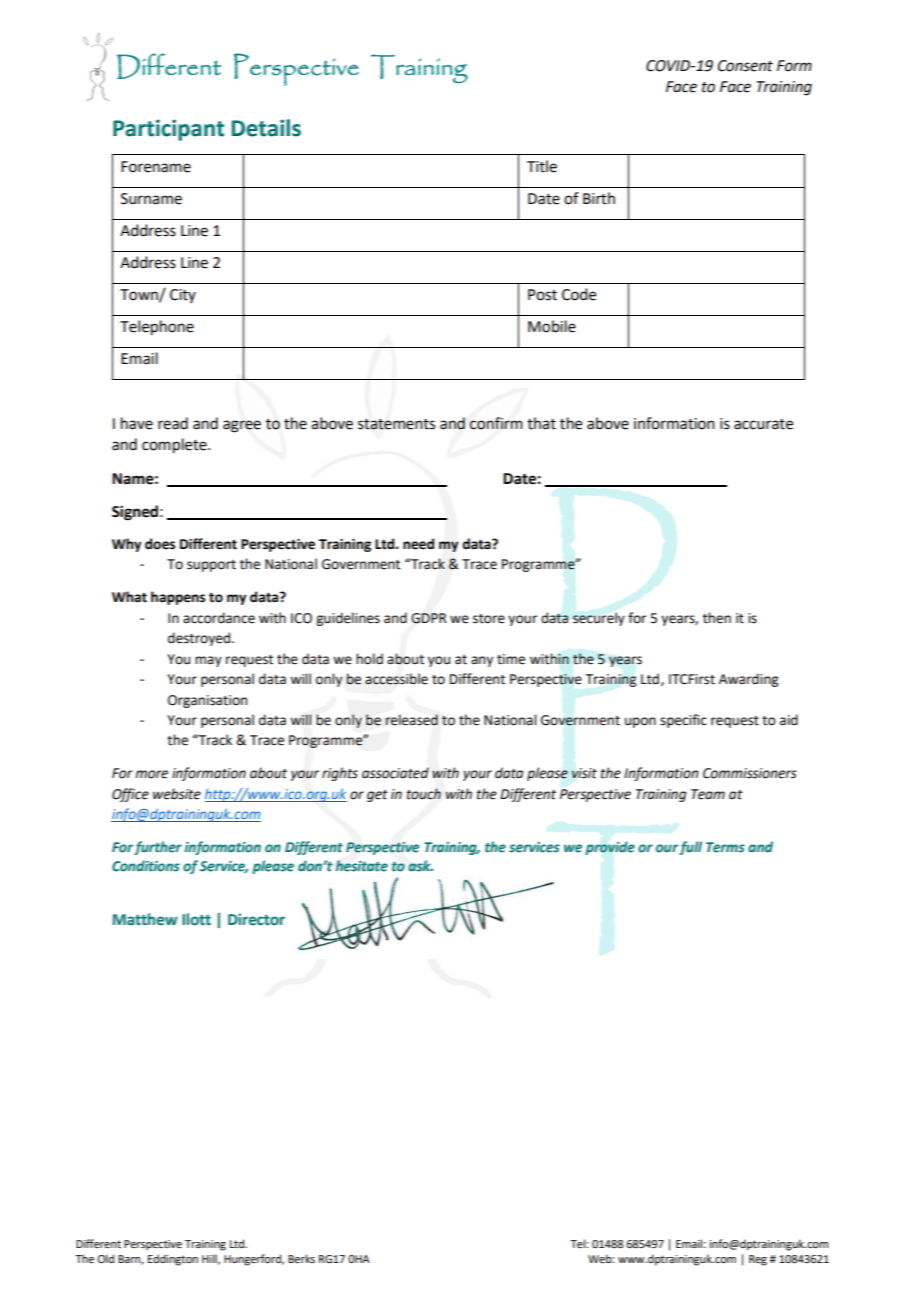  I want to click on may, so click(208, 661).
